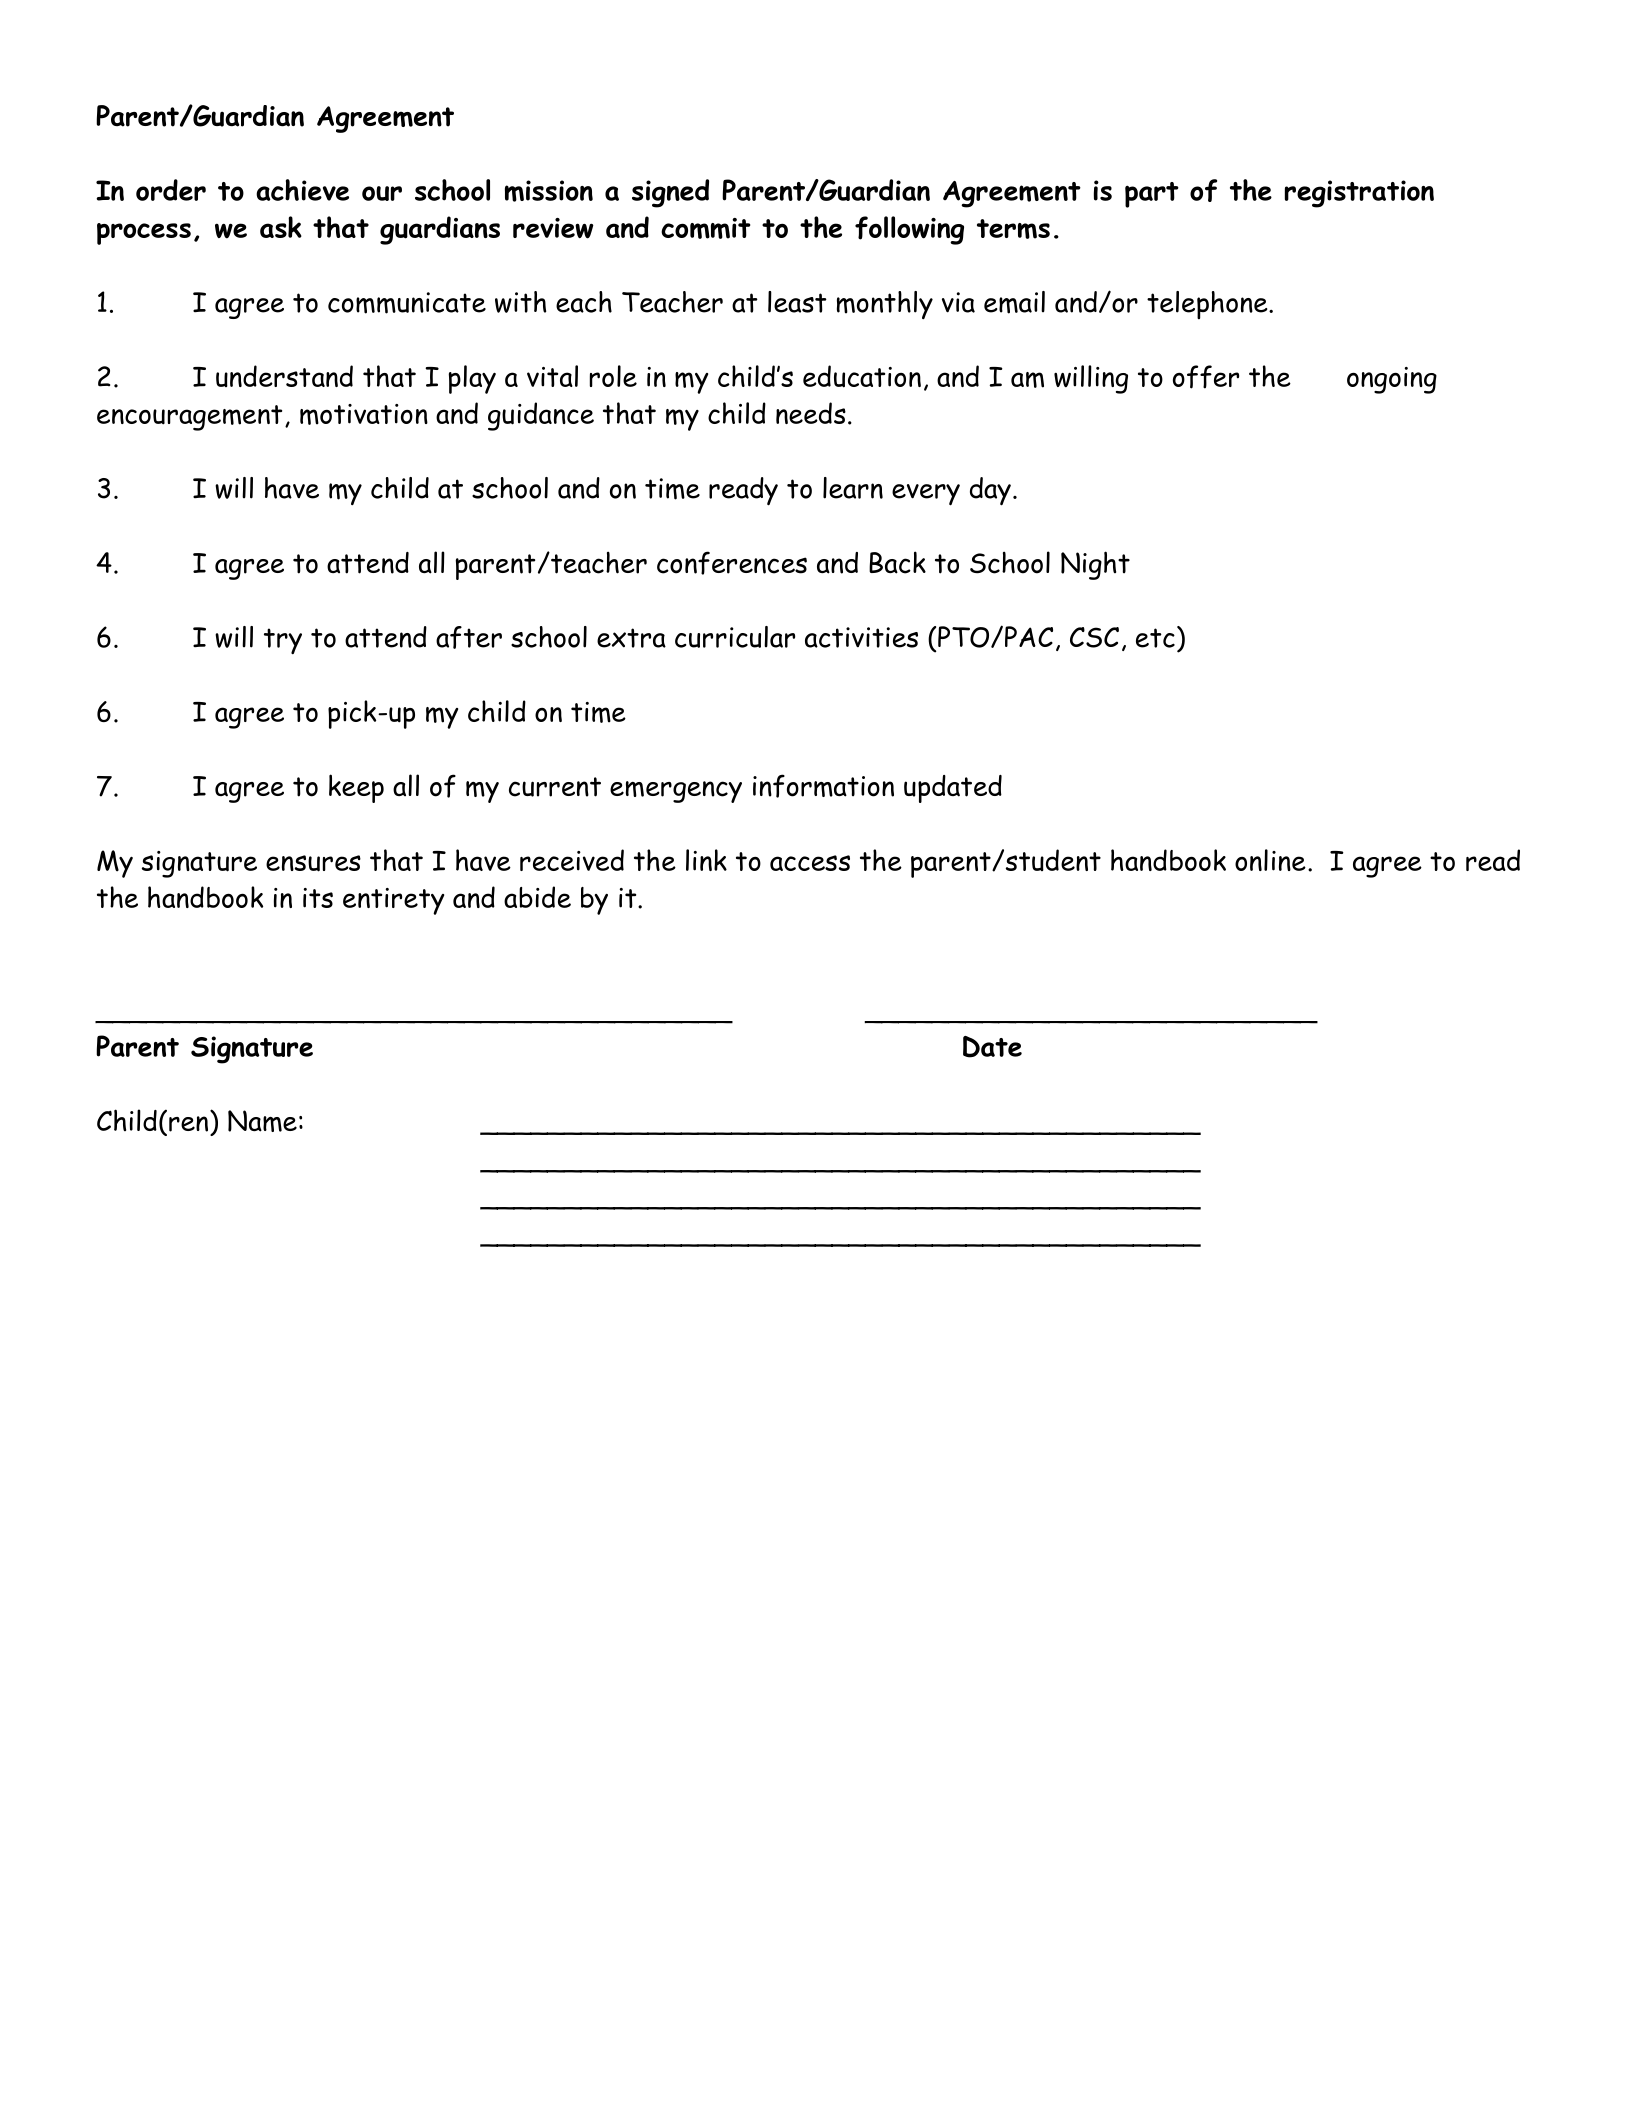 This screenshot has width=1634, height=2115. What do you see at coordinates (281, 227) in the screenshot?
I see `ask` at bounding box center [281, 227].
